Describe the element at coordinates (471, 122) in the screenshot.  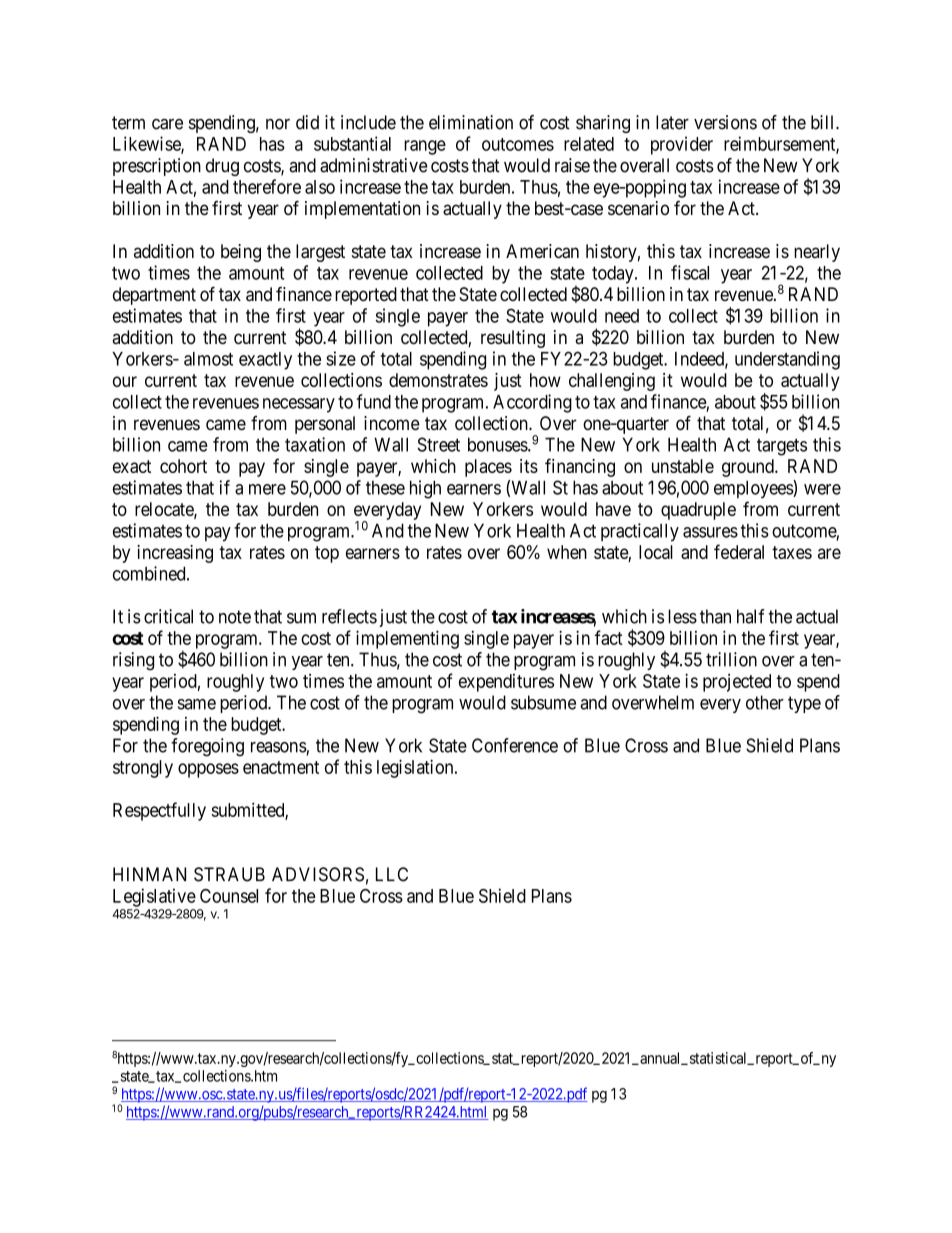
I see `elimination` at that location.
